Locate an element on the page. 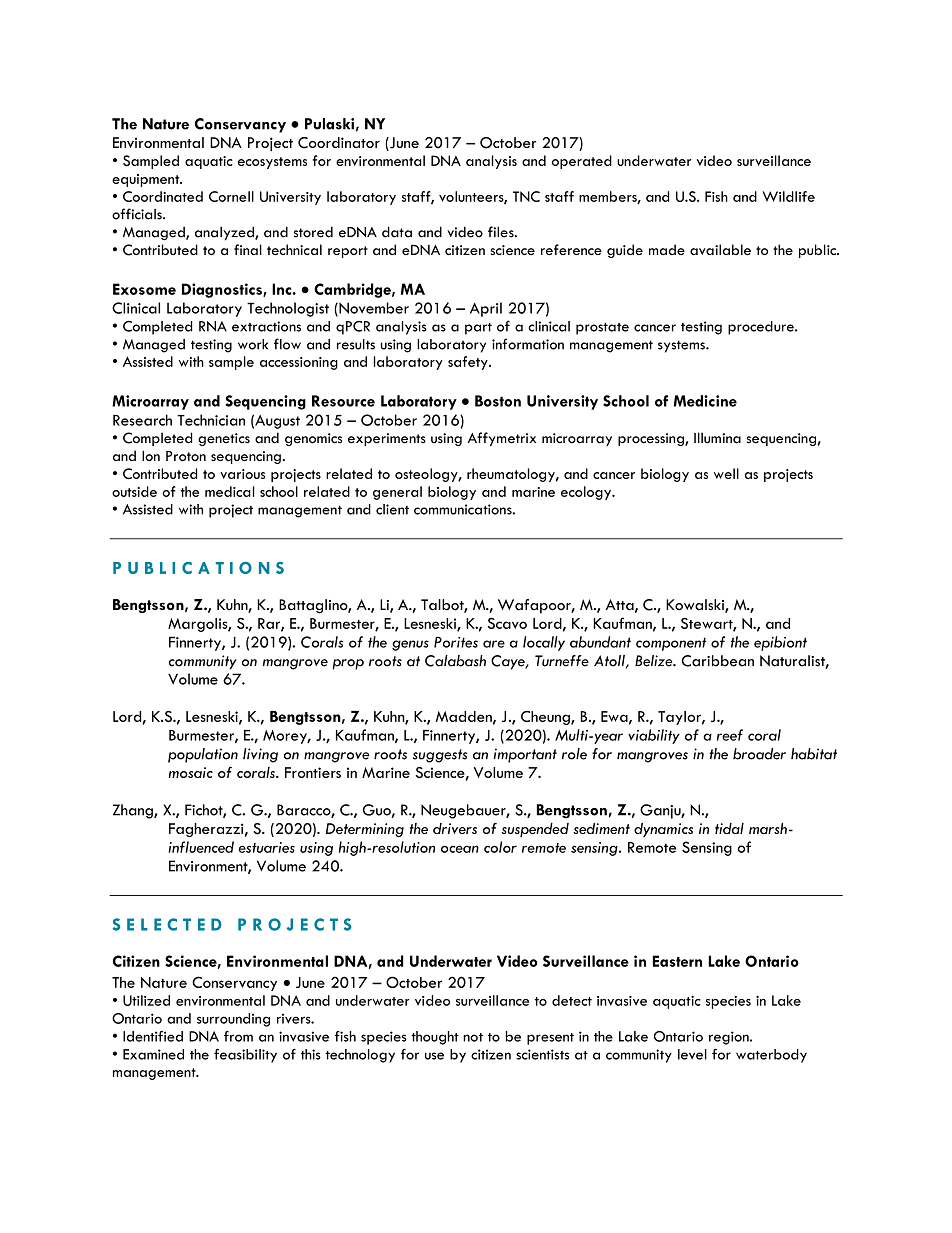  reef is located at coordinates (730, 735).
